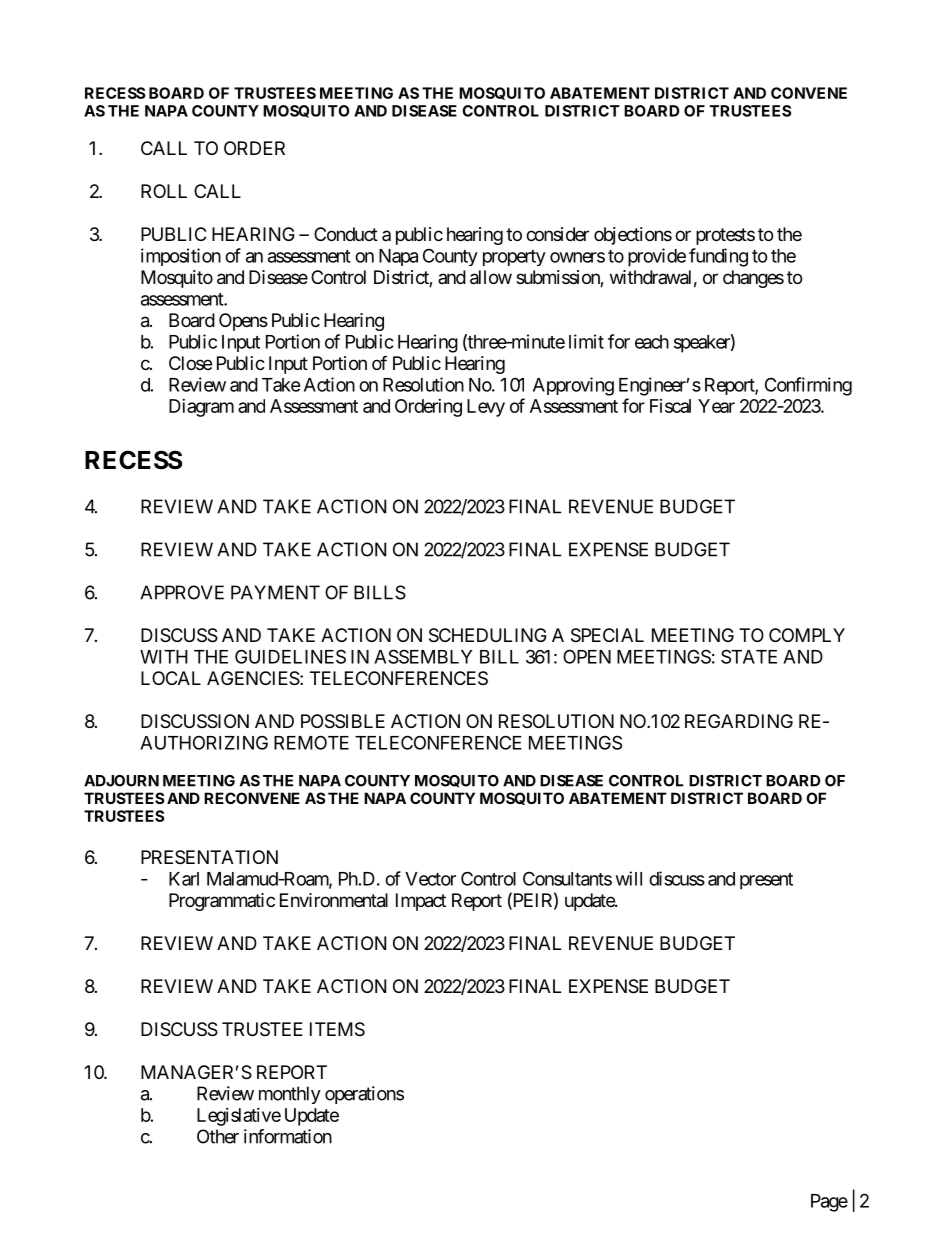 This screenshot has height=1233, width=952. Describe the element at coordinates (181, 257) in the screenshot. I see `imposition` at that location.
